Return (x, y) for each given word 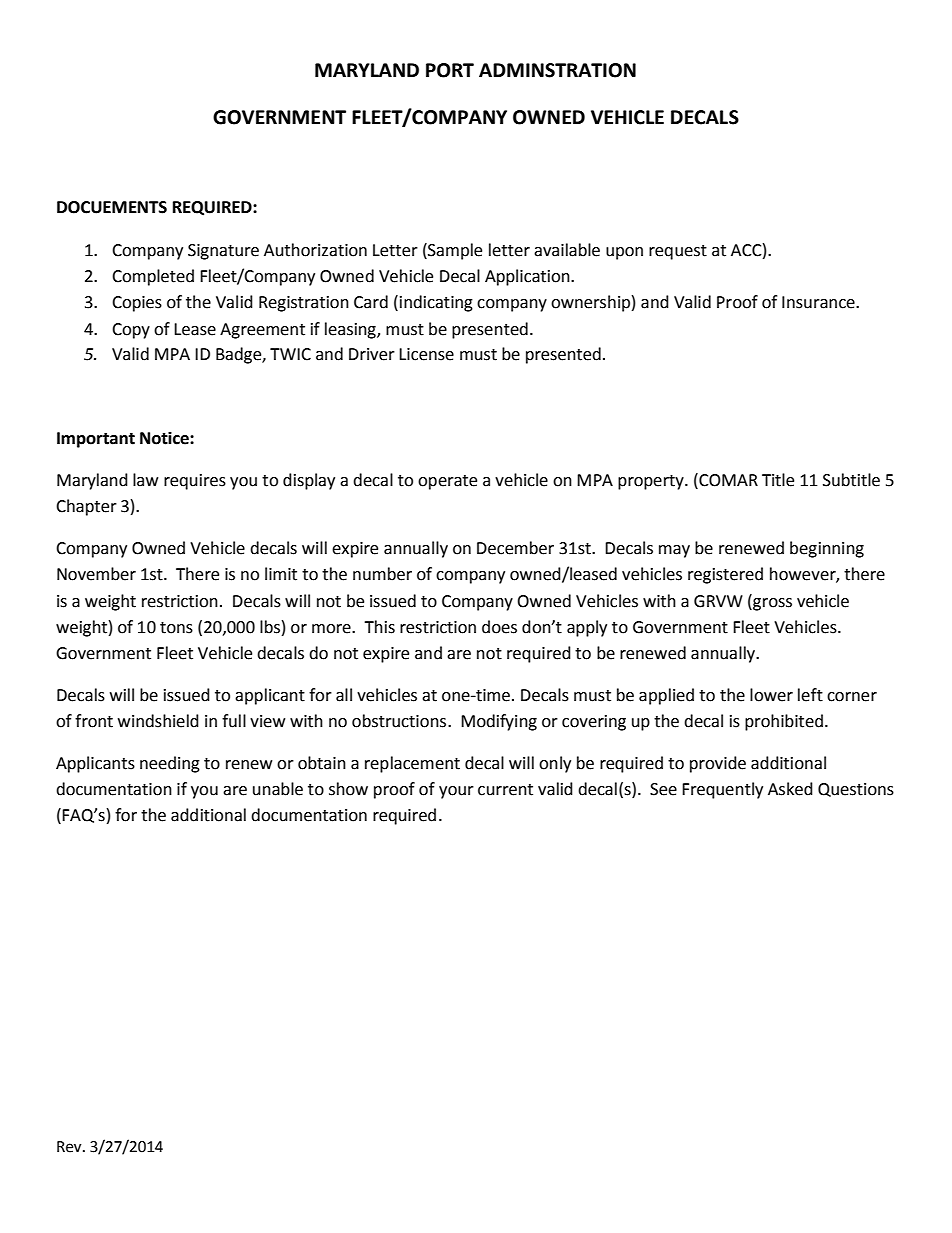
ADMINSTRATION (557, 70)
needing (170, 764)
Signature (223, 252)
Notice (165, 438)
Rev (70, 1147)
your (456, 792)
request (678, 252)
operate (447, 482)
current (505, 790)
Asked (790, 789)
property (652, 482)
